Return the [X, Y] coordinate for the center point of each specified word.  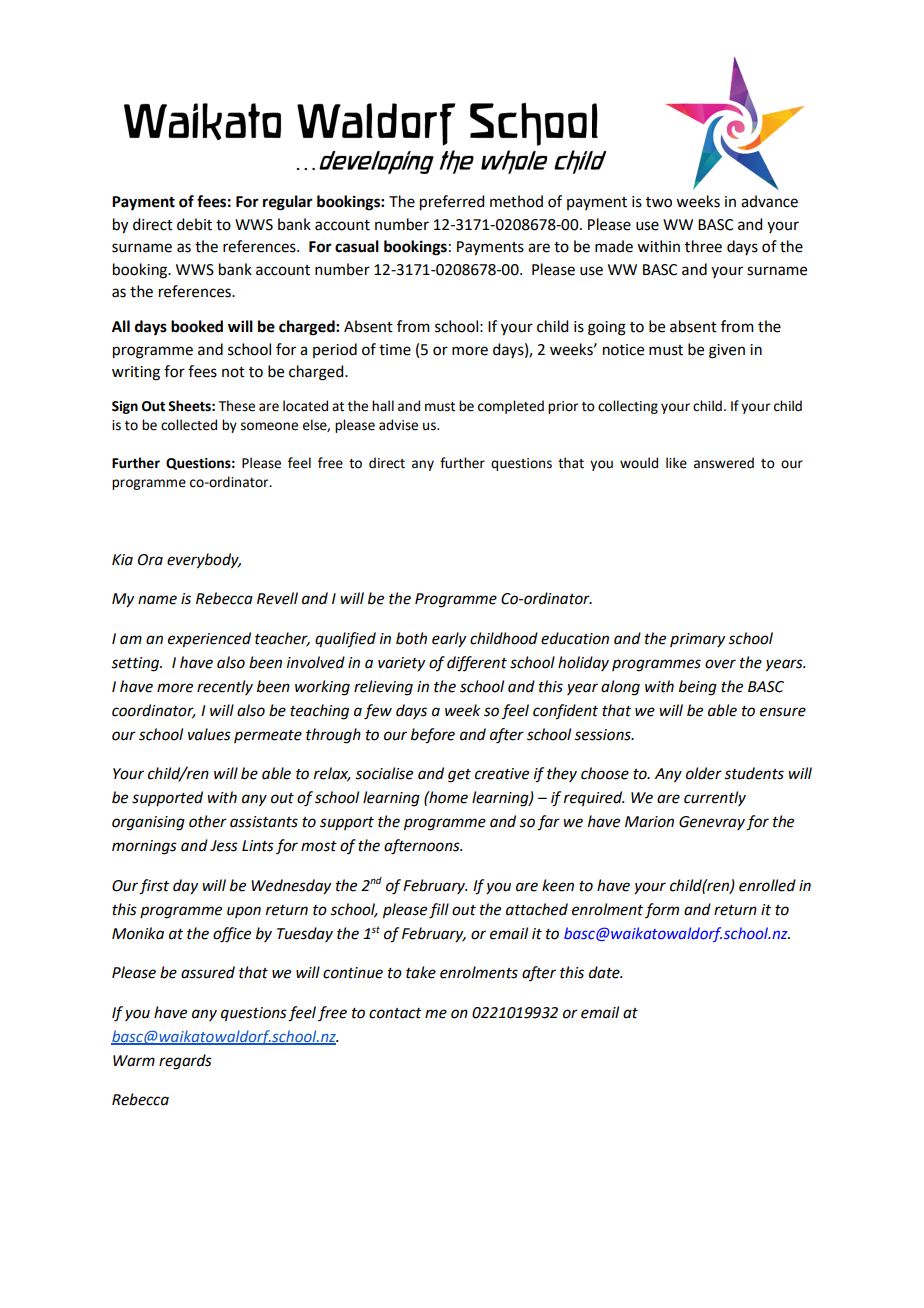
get [459, 776]
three [703, 246]
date [605, 972]
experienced [209, 640]
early [449, 640]
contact [395, 1013]
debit [194, 224]
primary [697, 640]
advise [398, 425]
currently [715, 798]
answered [724, 463]
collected [189, 425]
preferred [452, 203]
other [208, 821]
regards [185, 1062]
